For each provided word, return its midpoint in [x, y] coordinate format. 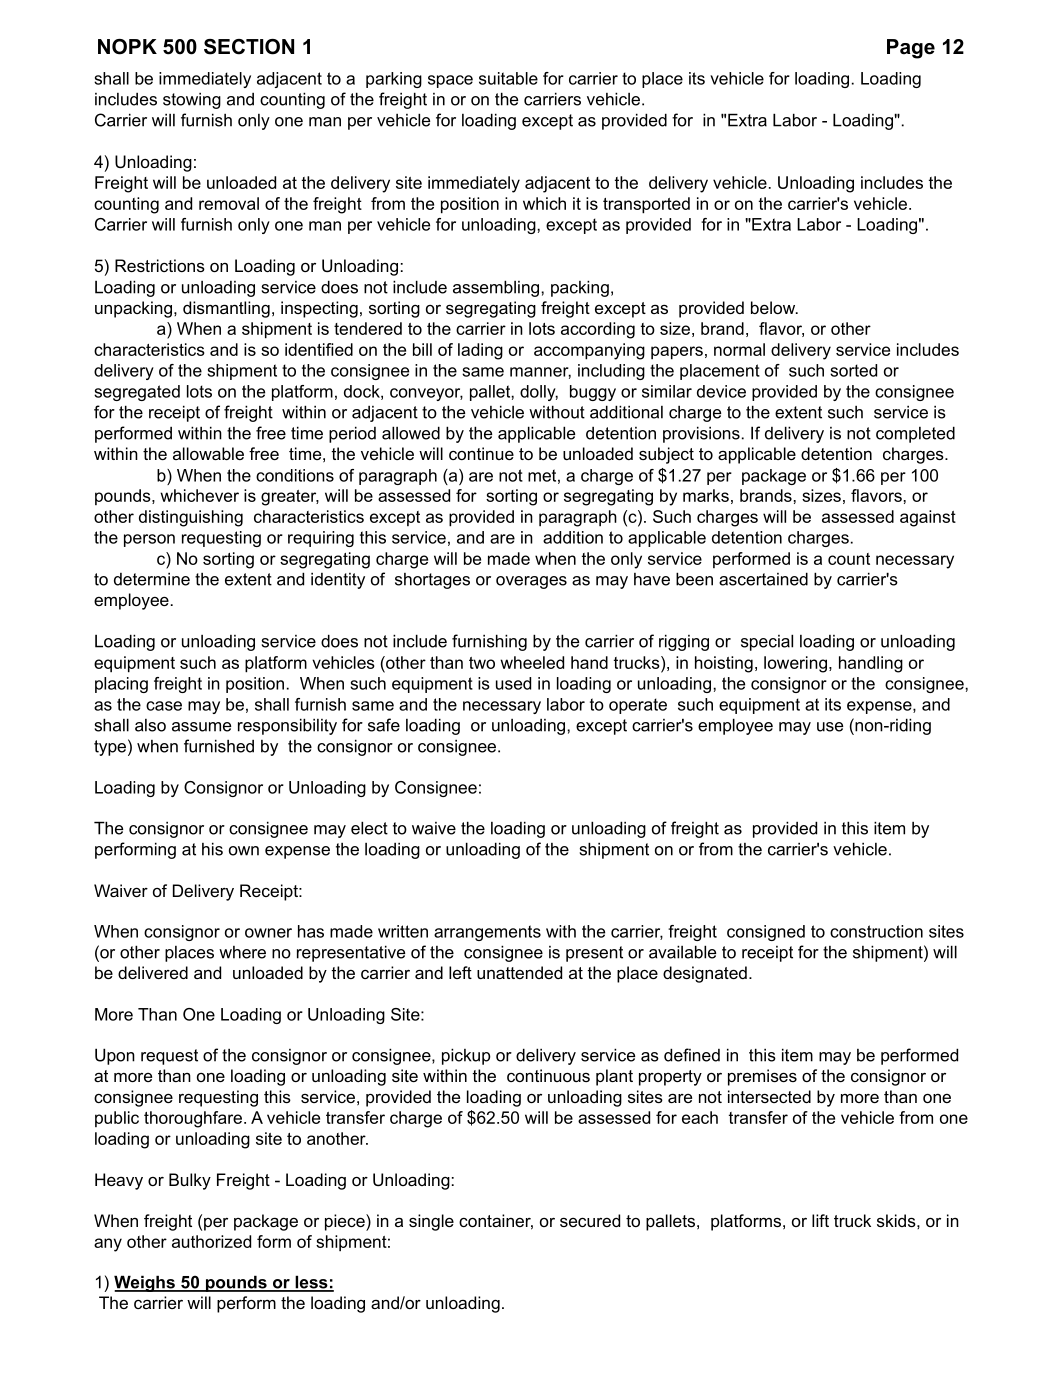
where [242, 952]
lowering [795, 664]
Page [911, 49]
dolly [539, 393]
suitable [508, 78]
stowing [192, 101]
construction [876, 931]
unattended [519, 972]
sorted [853, 370]
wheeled [532, 662]
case [164, 706]
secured [590, 1220]
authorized [211, 1241]
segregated [137, 393]
